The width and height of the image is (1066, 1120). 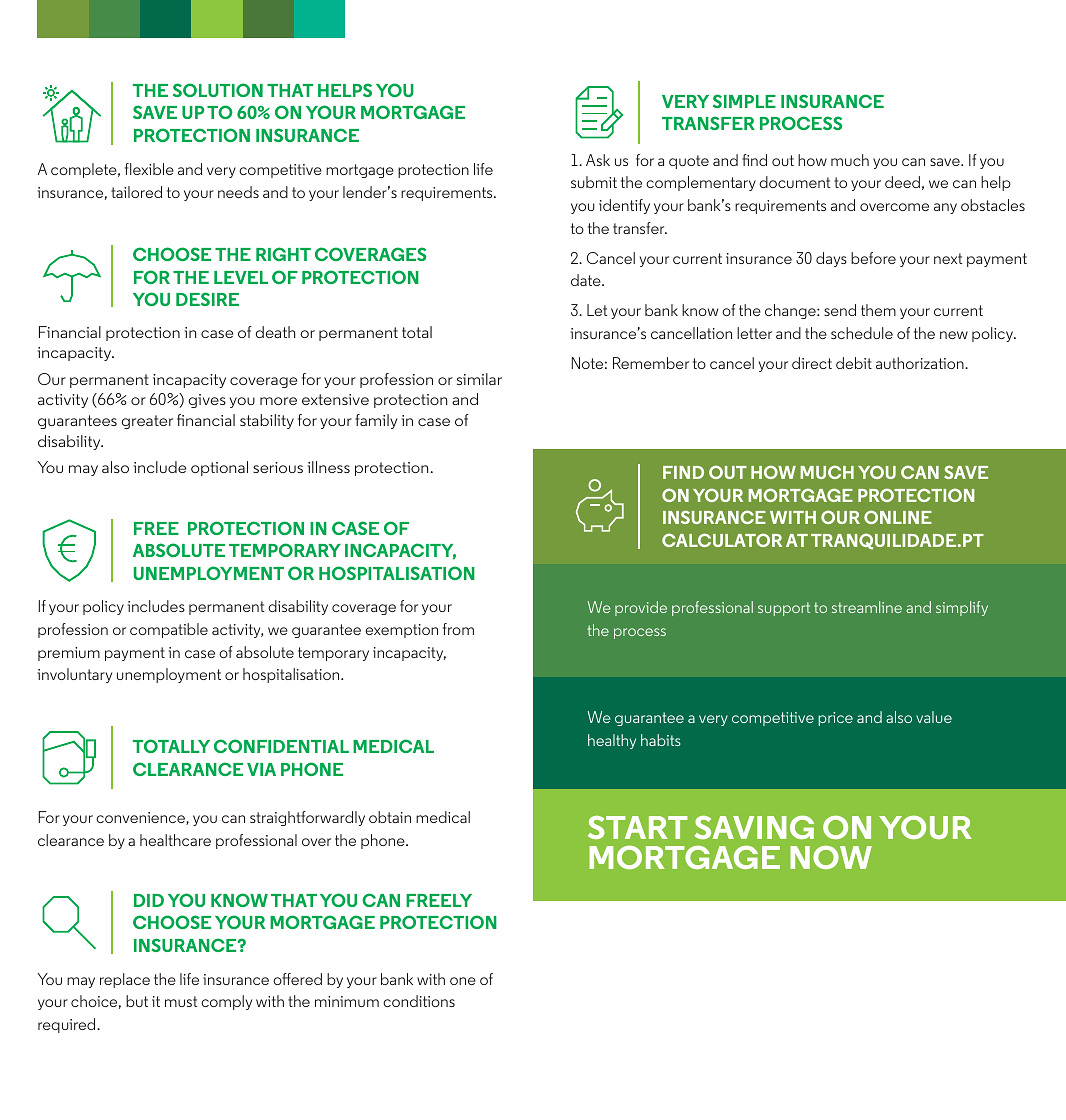 I want to click on SOLUTION, so click(x=218, y=90).
